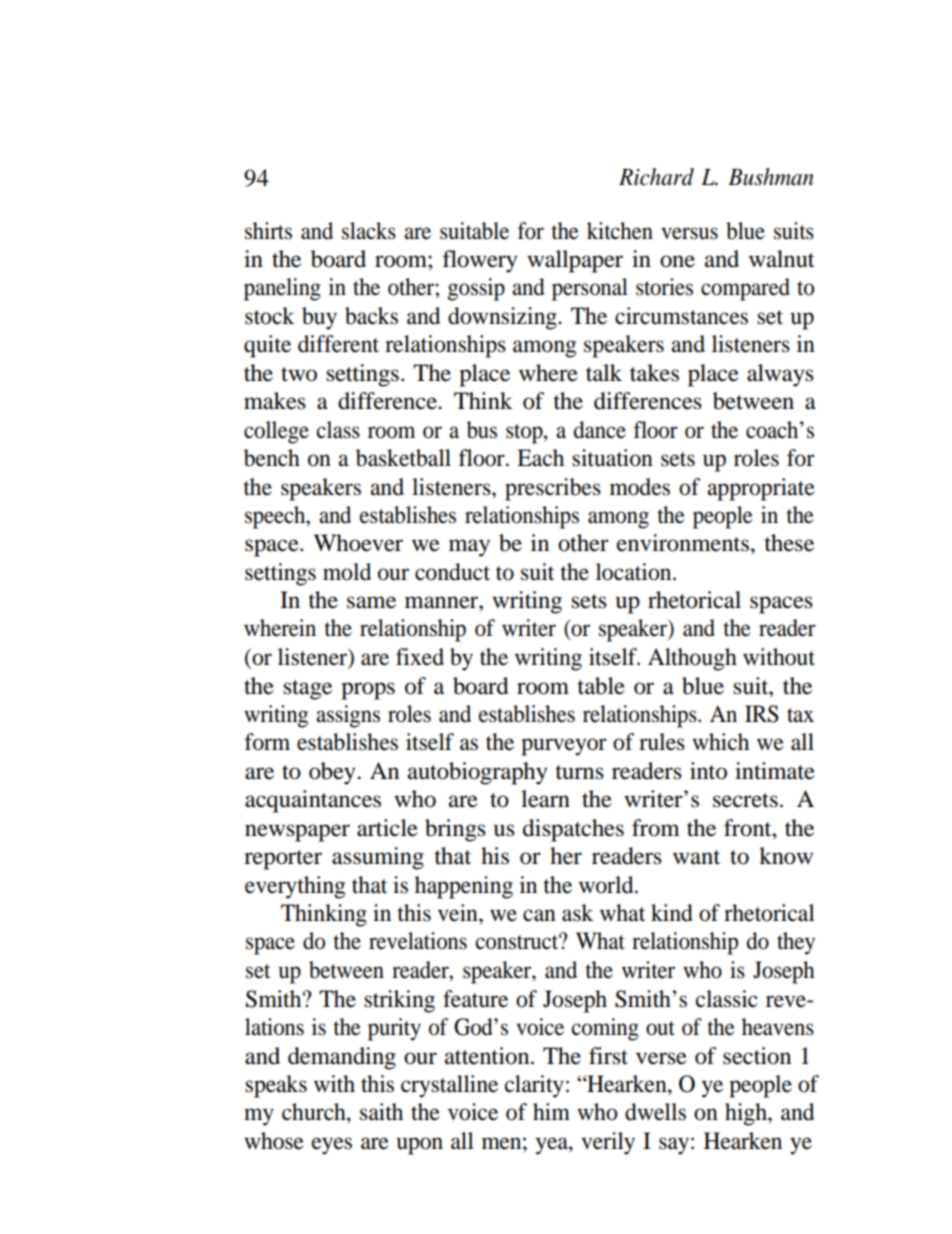 This image has width=952, height=1234. What do you see at coordinates (469, 548) in the image?
I see `may` at bounding box center [469, 548].
